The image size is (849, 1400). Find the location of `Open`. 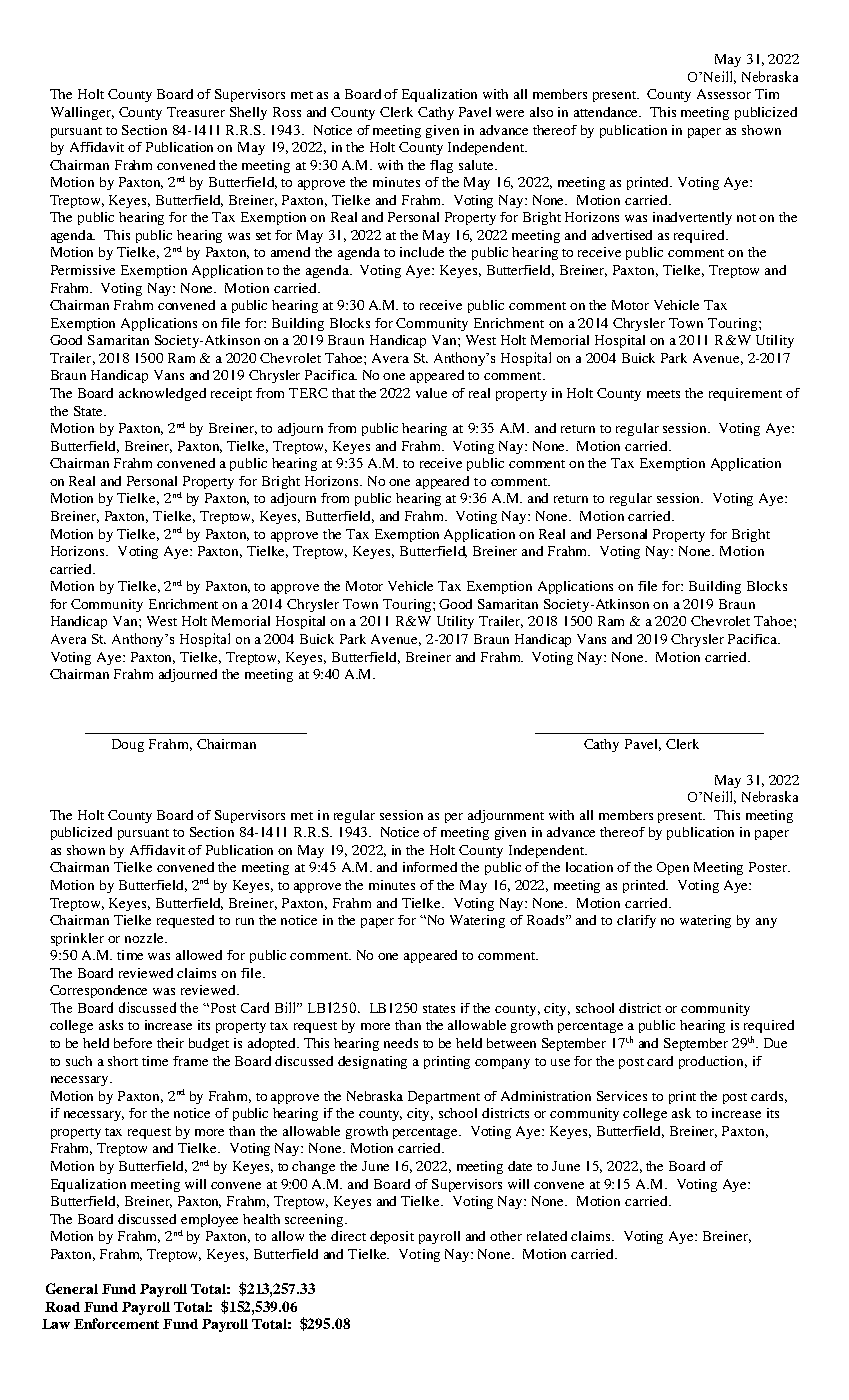

Open is located at coordinates (673, 868).
